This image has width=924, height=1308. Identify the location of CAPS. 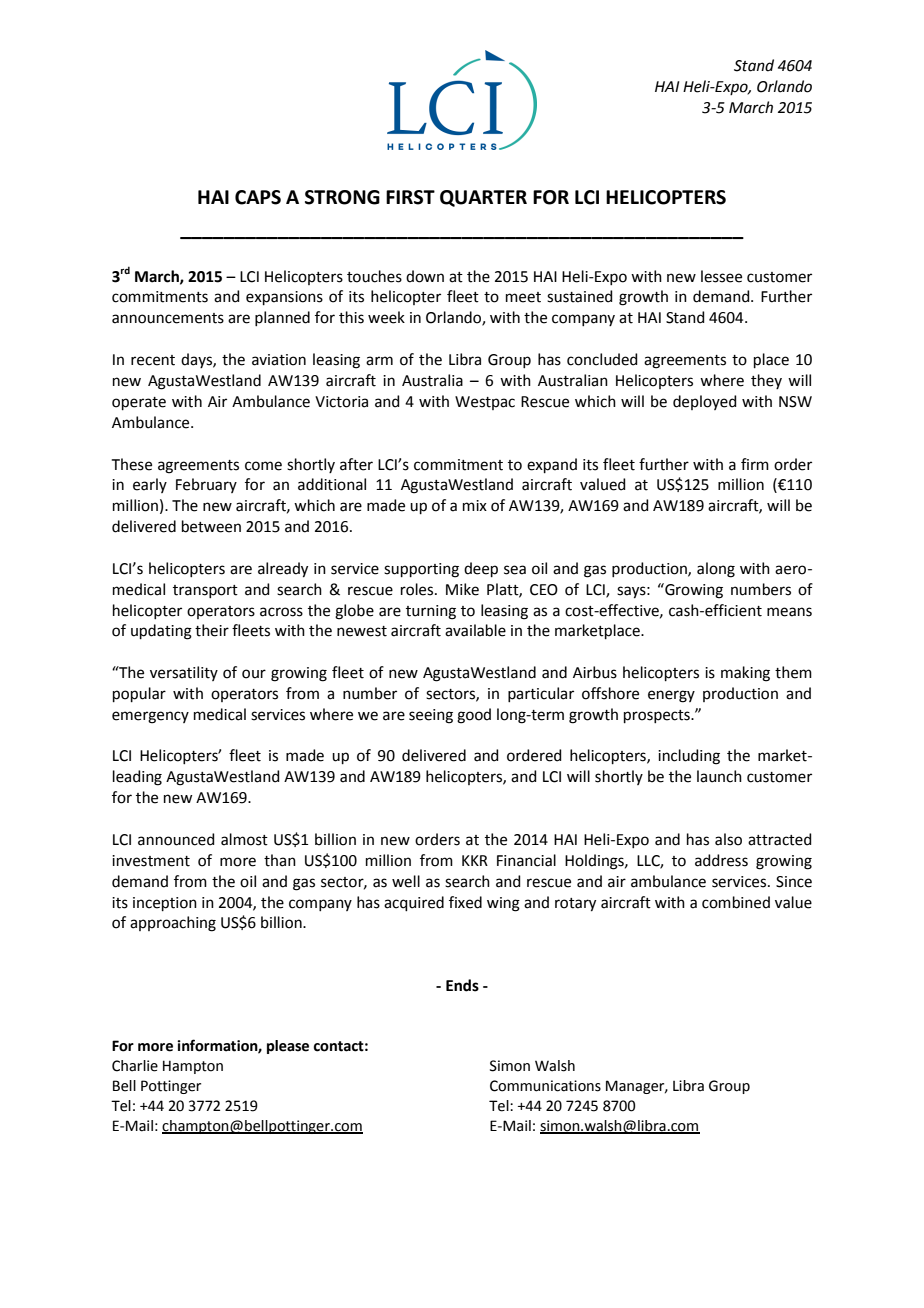
(258, 197).
